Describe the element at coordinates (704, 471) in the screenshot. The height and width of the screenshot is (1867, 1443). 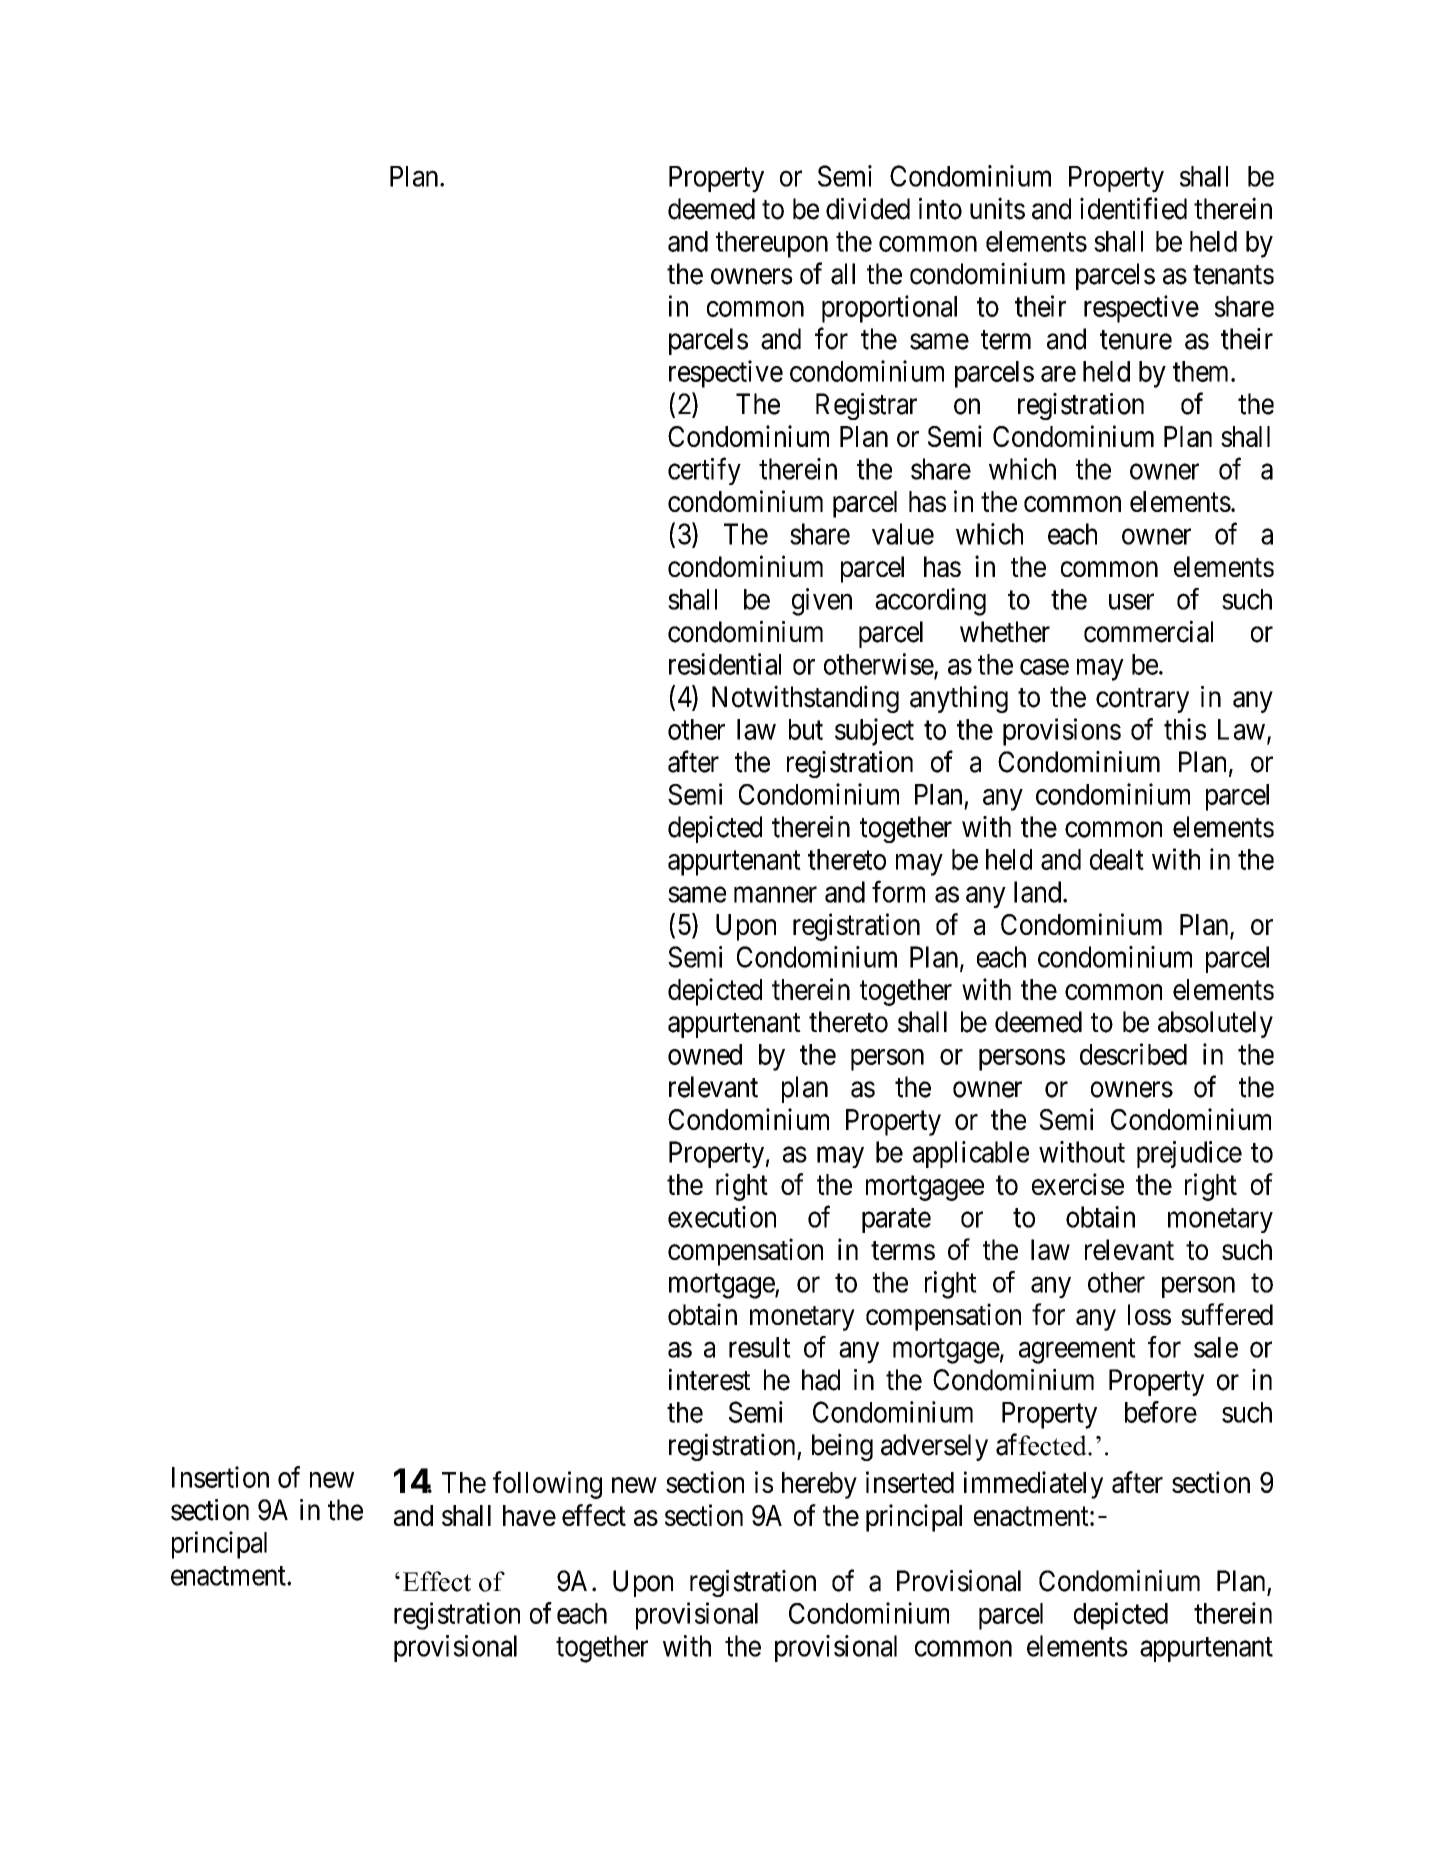
I see `certify` at that location.
